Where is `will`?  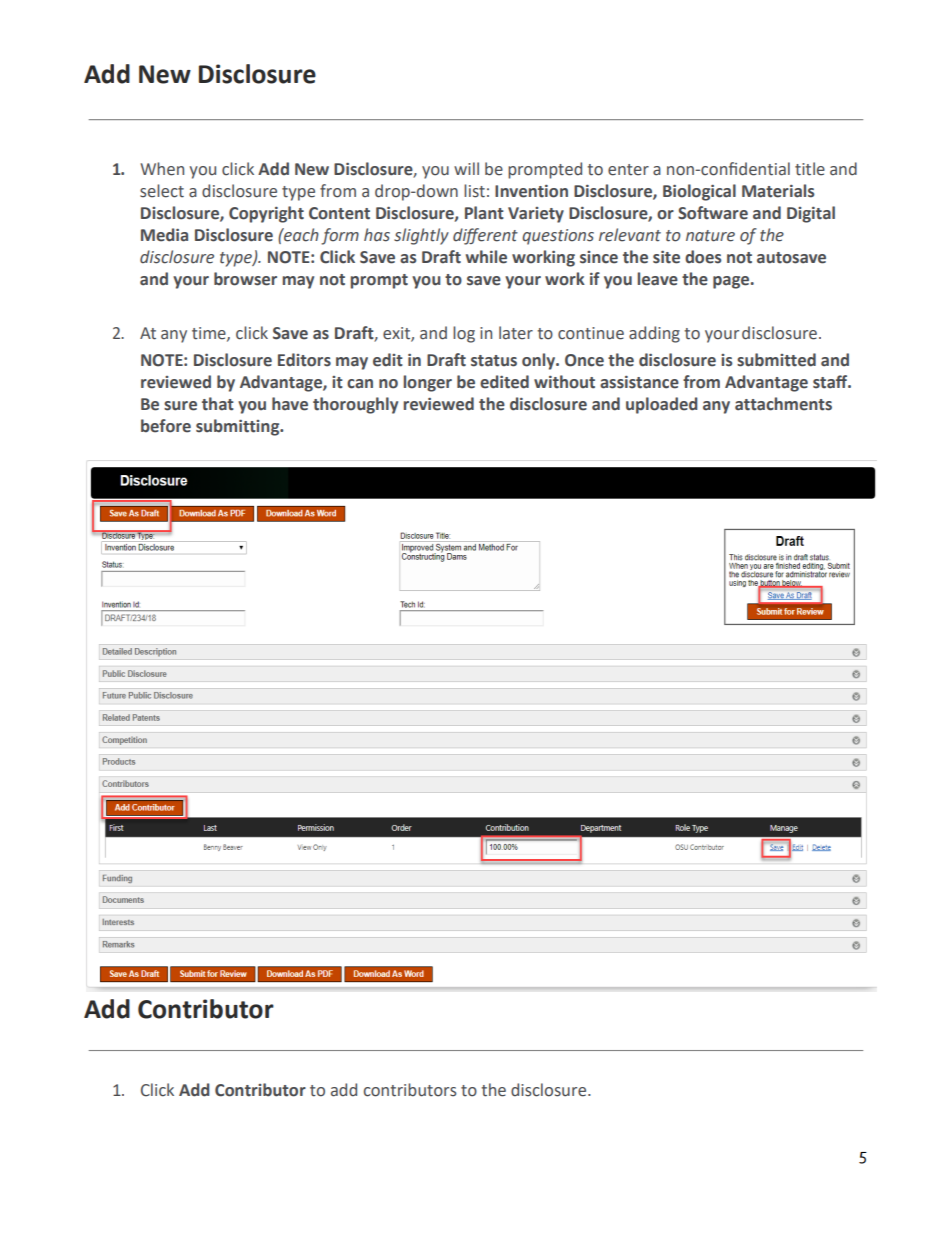
will is located at coordinates (466, 168).
